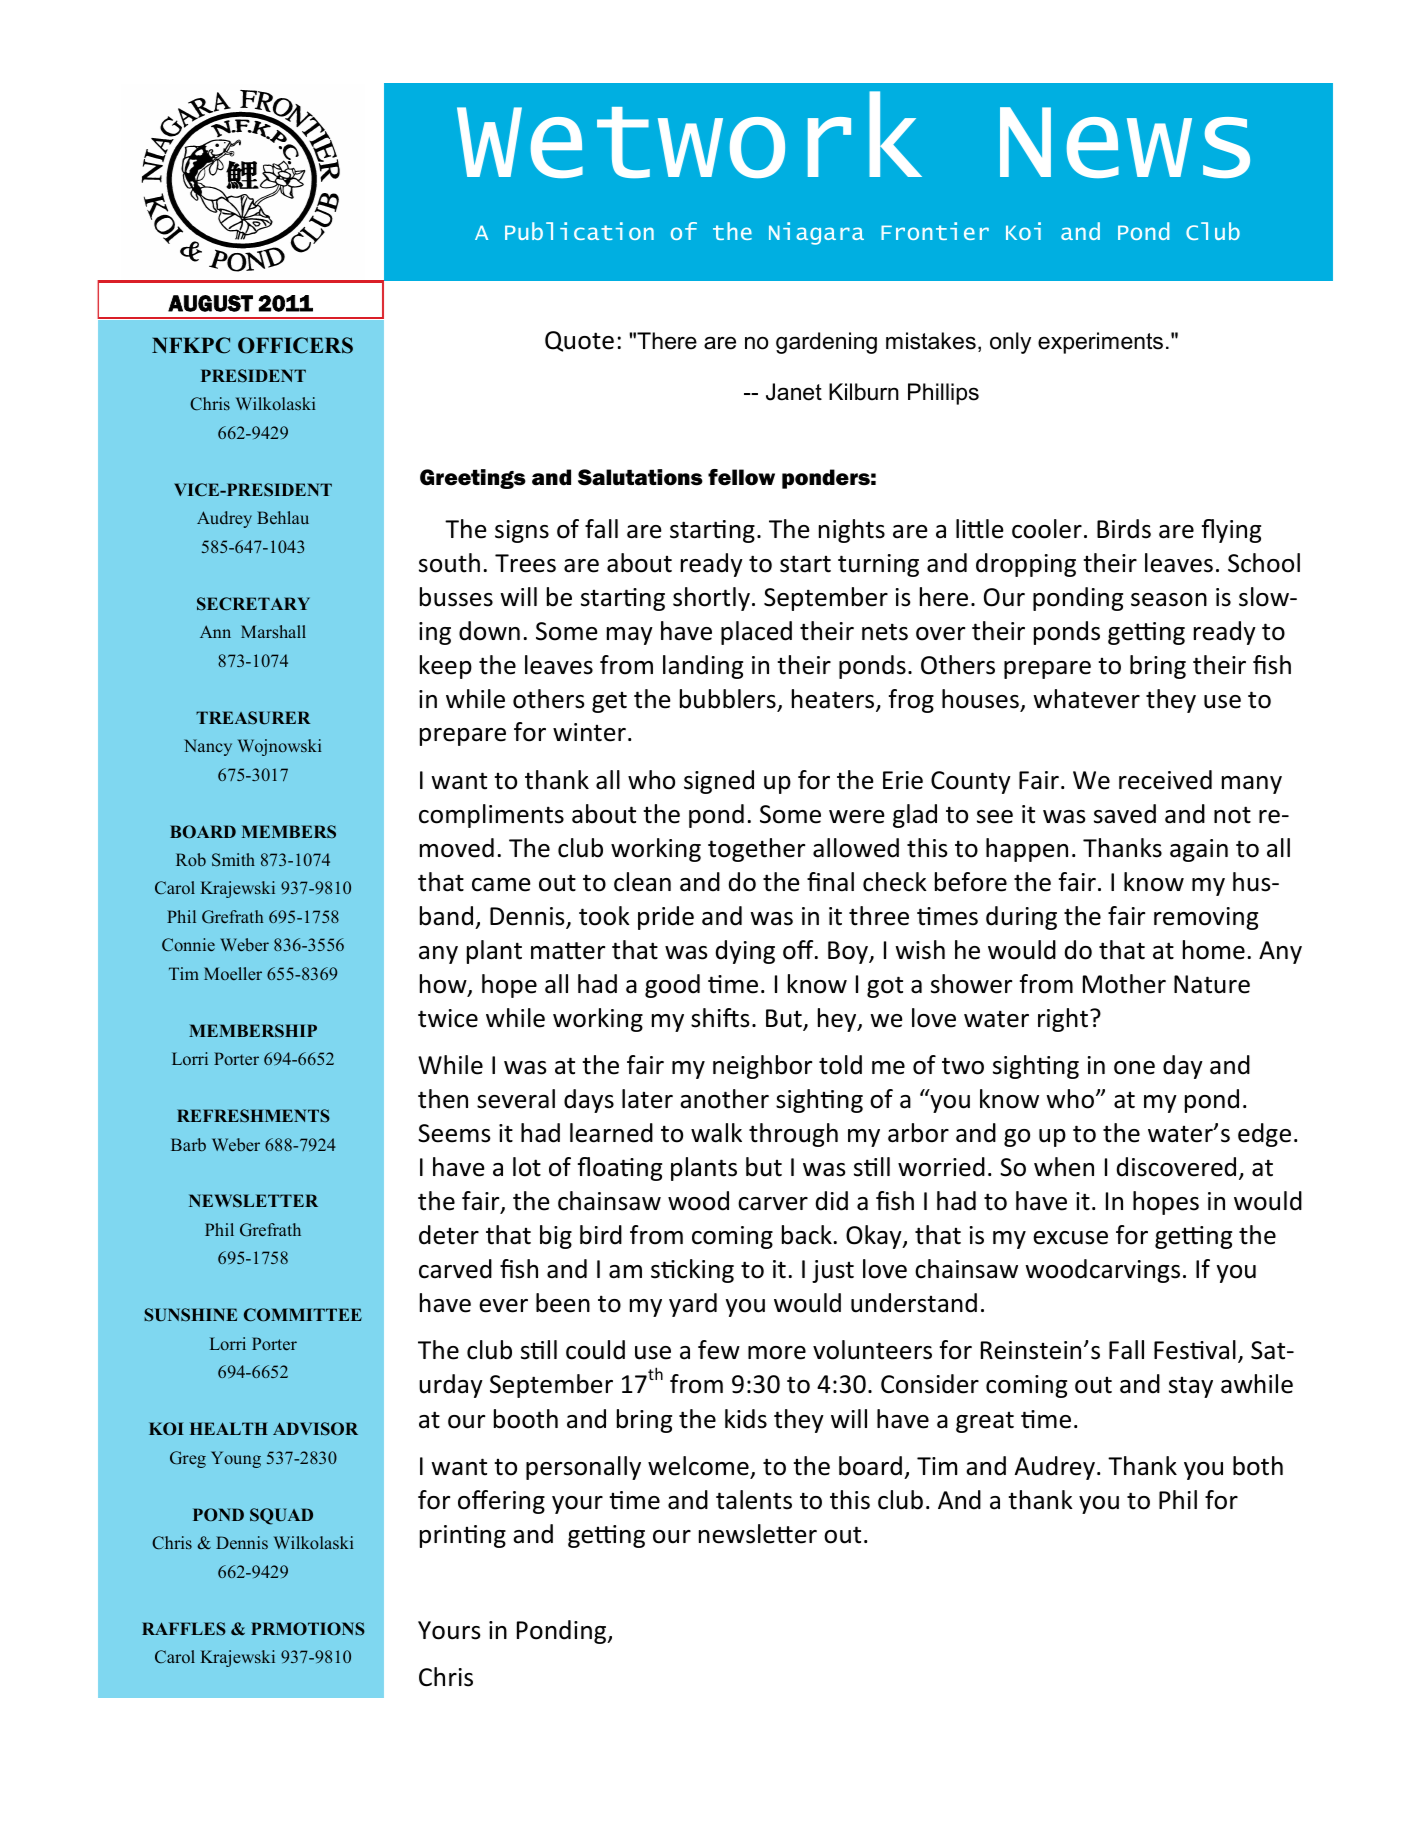  What do you see at coordinates (253, 604) in the document?
I see `SECRETARY` at bounding box center [253, 604].
